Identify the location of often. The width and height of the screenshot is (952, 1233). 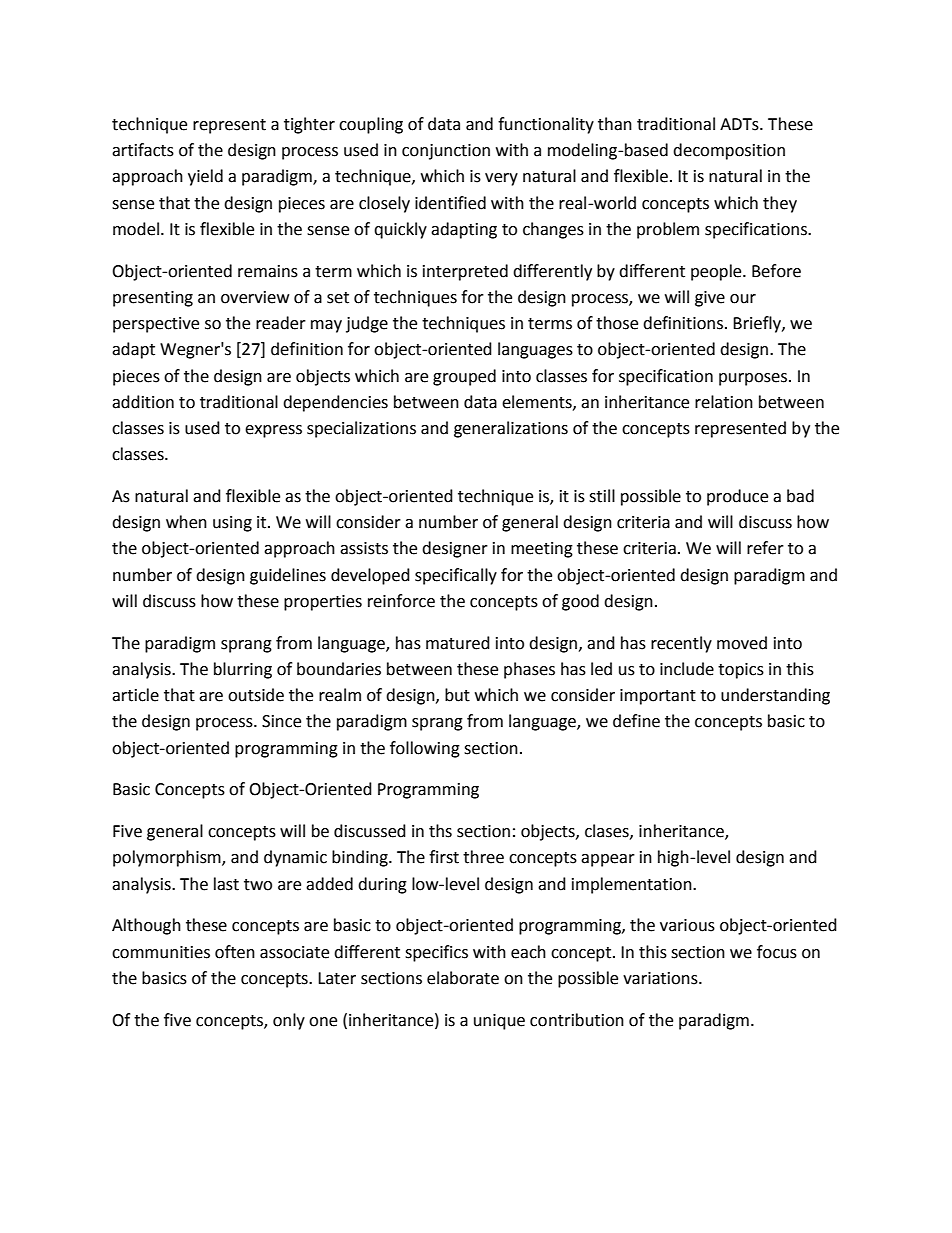
(235, 952).
